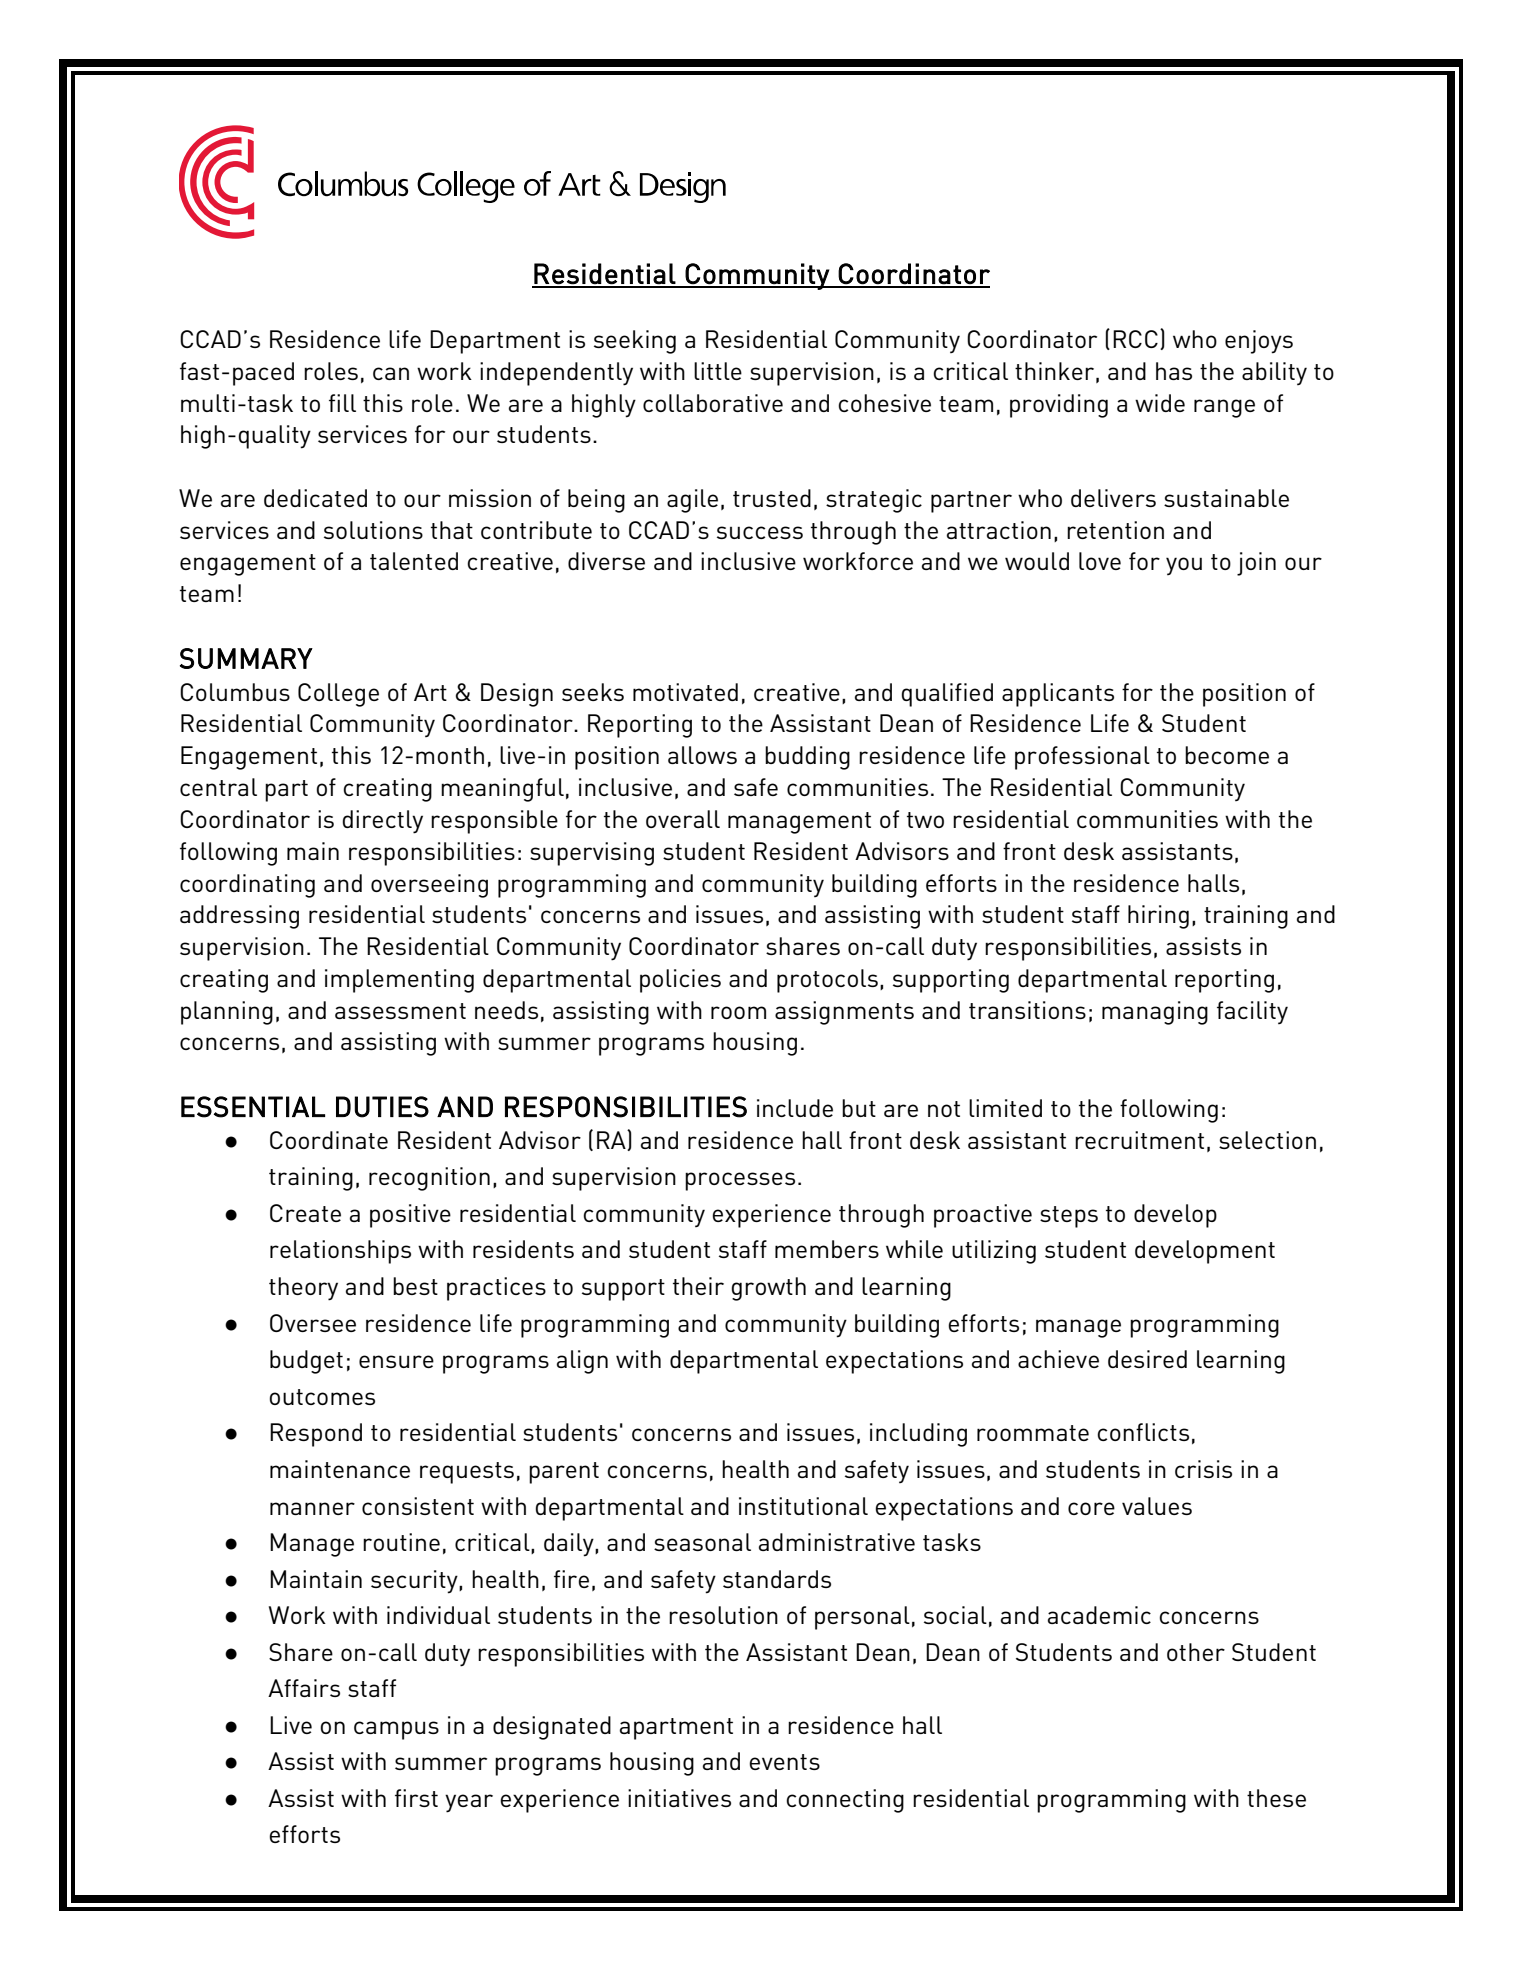 This screenshot has width=1522, height=1970. What do you see at coordinates (1157, 1506) in the screenshot?
I see `values` at bounding box center [1157, 1506].
